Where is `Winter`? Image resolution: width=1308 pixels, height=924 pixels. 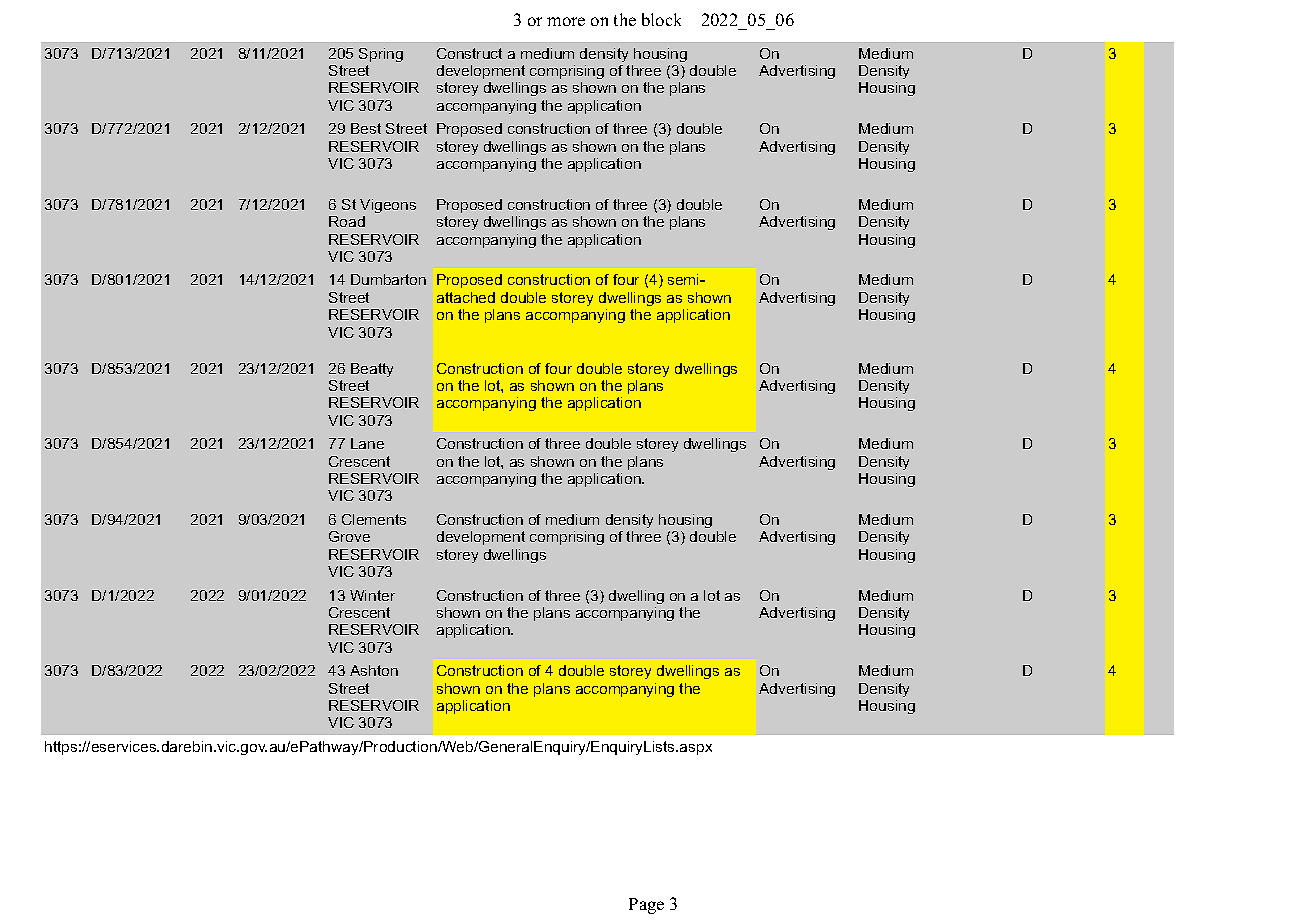
Winter is located at coordinates (372, 595).
